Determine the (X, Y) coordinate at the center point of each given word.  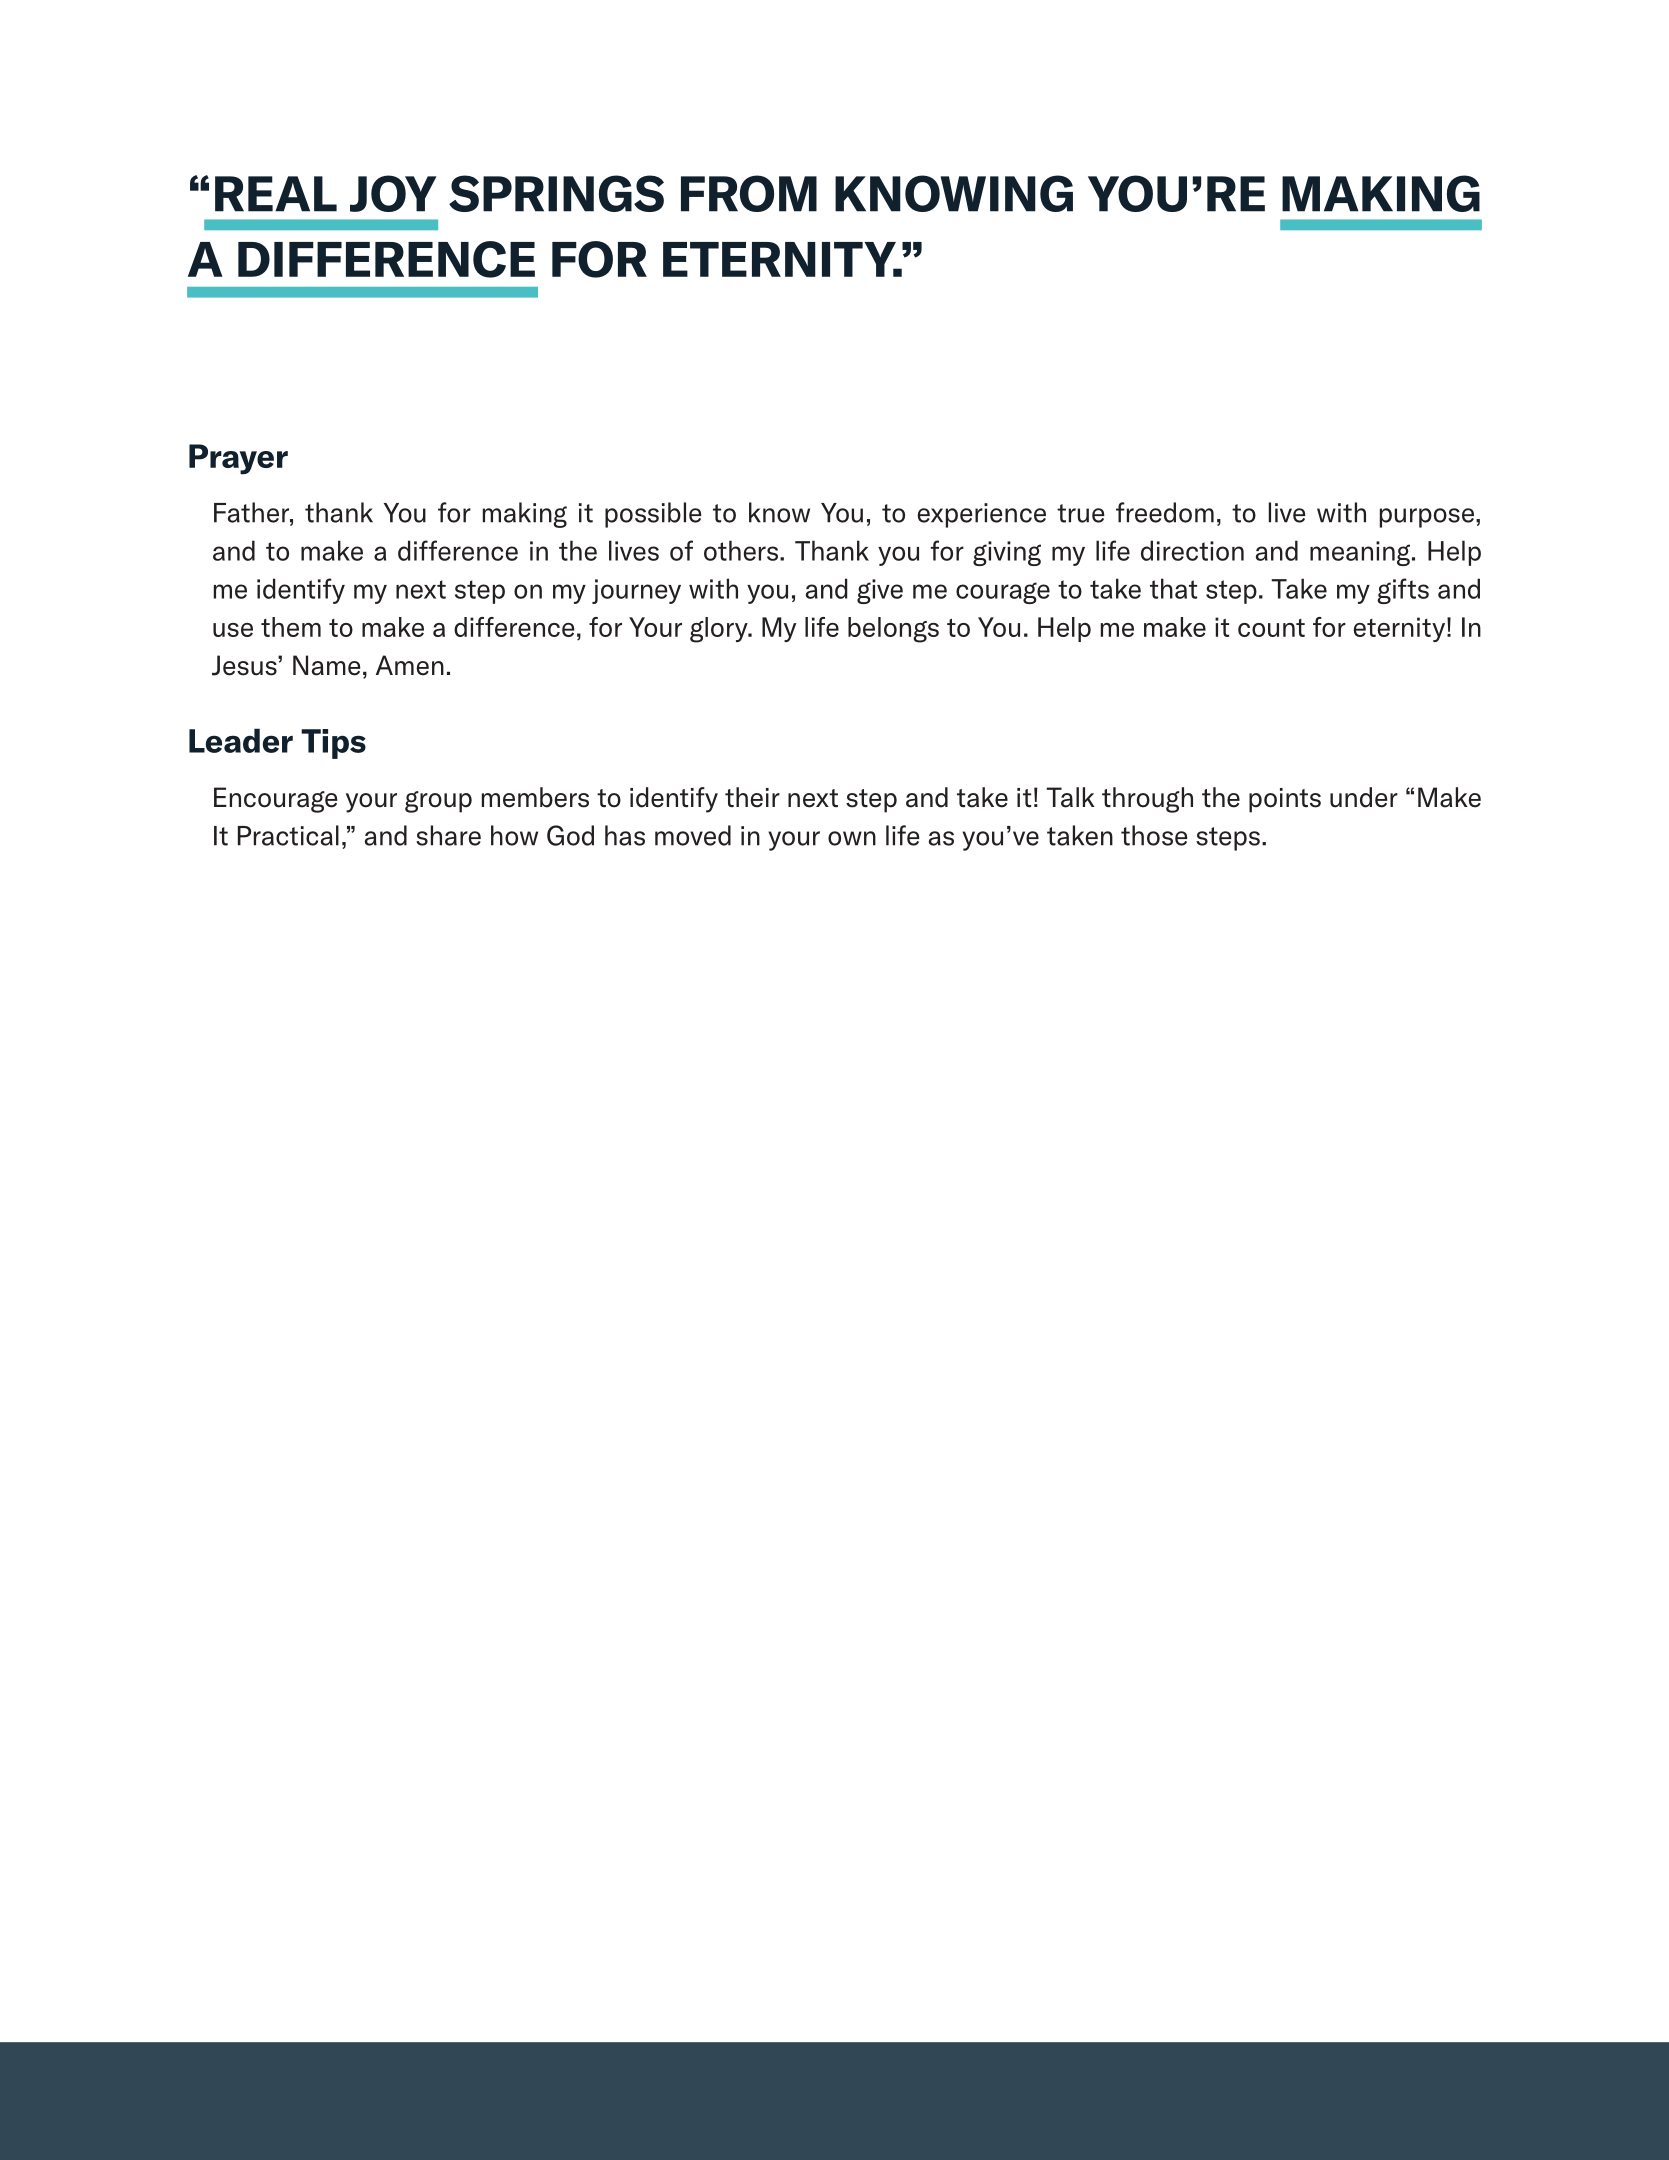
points (1285, 800)
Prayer (238, 459)
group (438, 802)
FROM (749, 193)
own (852, 838)
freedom (1165, 512)
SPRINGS (556, 193)
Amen (410, 665)
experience (981, 515)
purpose (1427, 518)
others (741, 550)
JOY (393, 193)
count (1271, 628)
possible (653, 515)
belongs (893, 630)
